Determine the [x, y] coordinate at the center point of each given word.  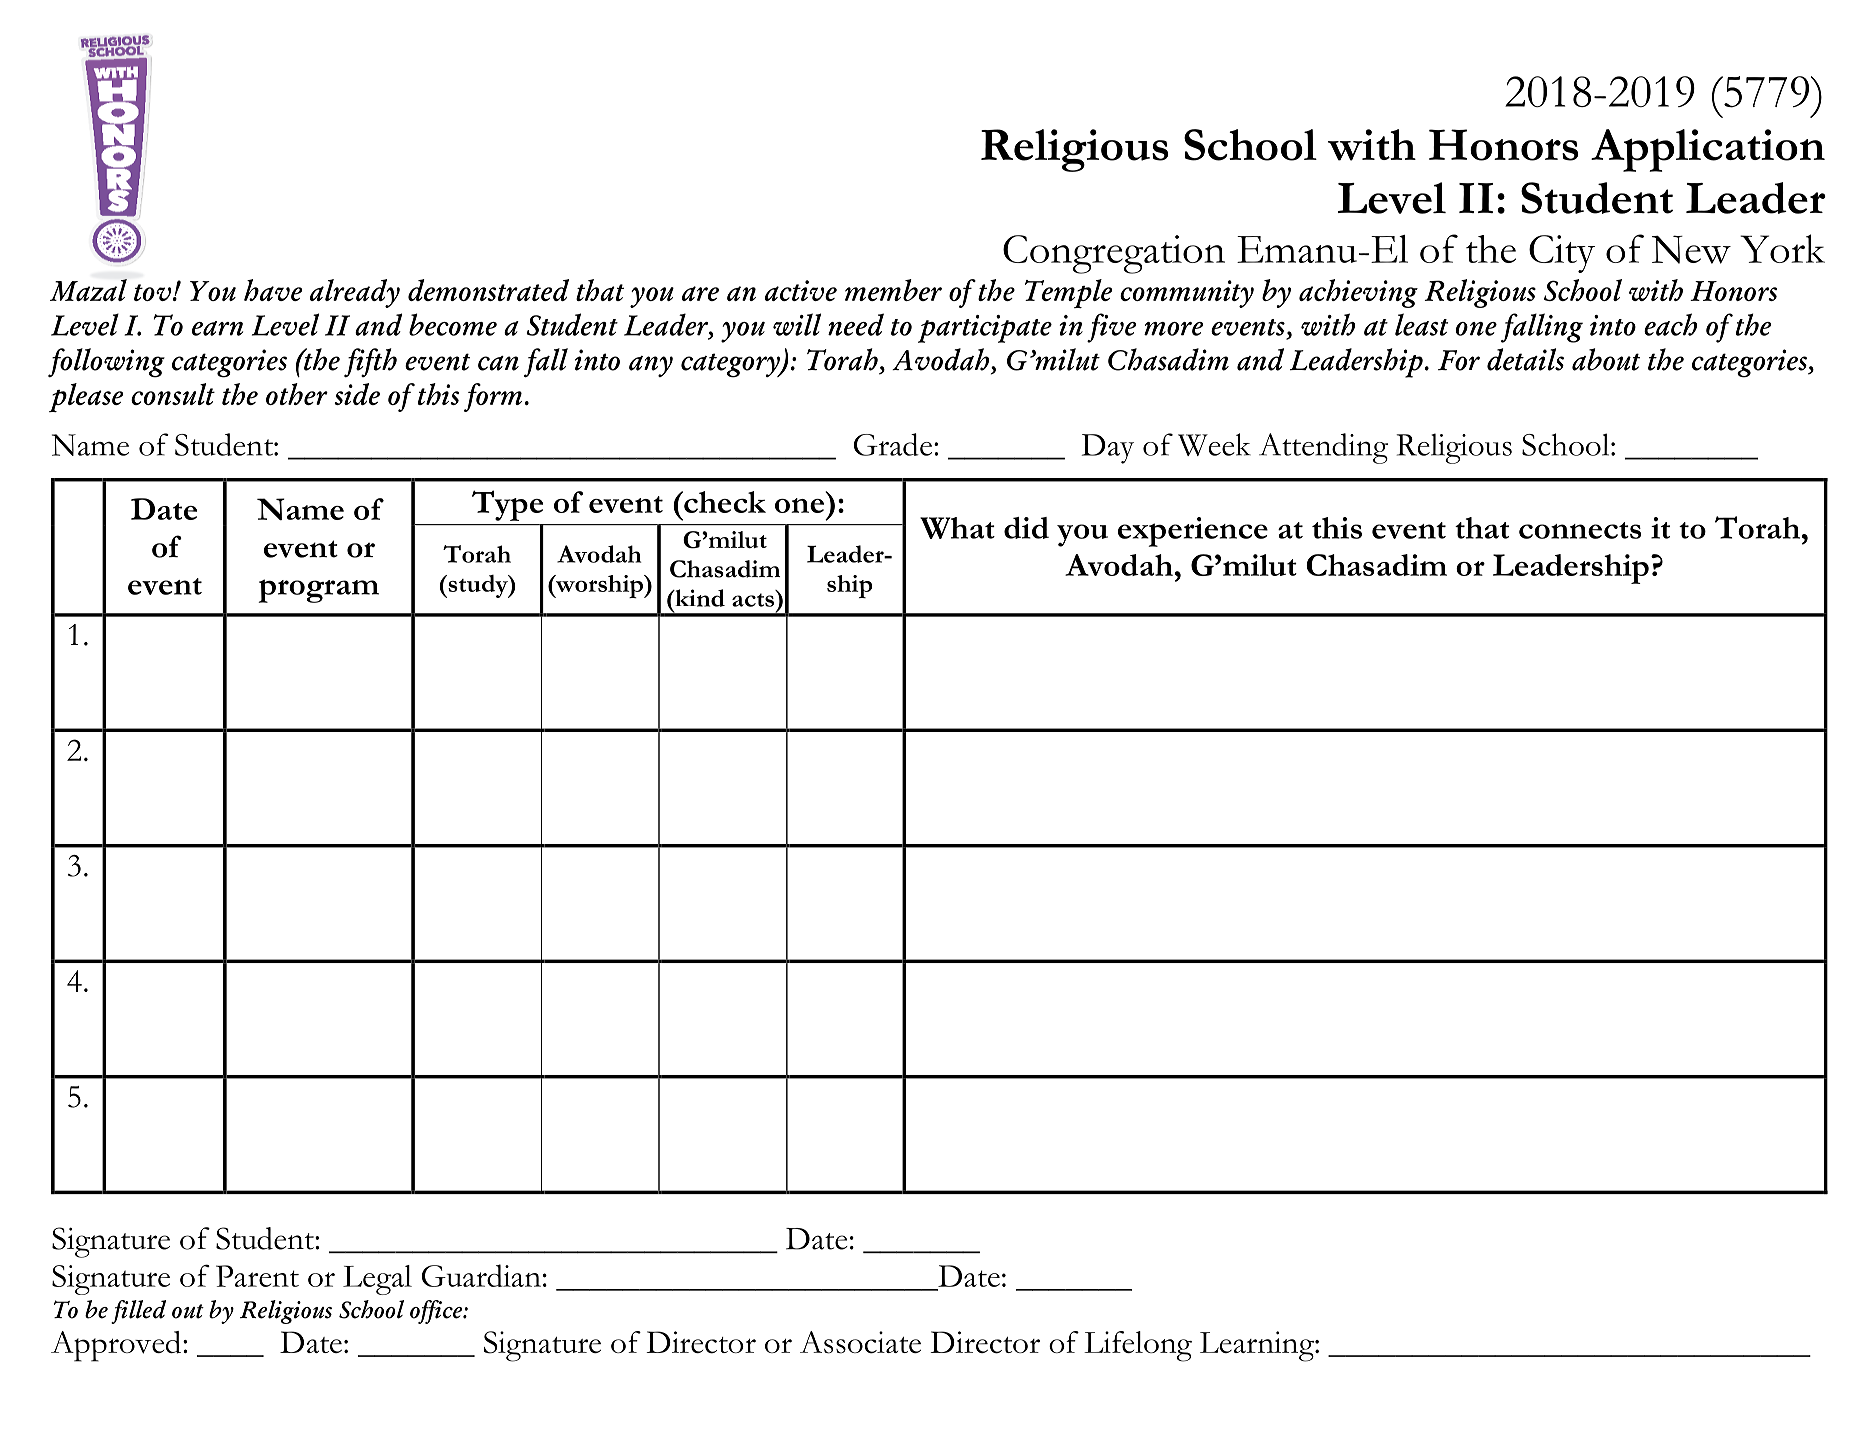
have [273, 290]
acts [754, 599]
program [318, 591]
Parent [257, 1276]
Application [1708, 150]
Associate [860, 1342]
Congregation [1114, 254]
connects [1580, 530]
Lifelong [1138, 1346]
